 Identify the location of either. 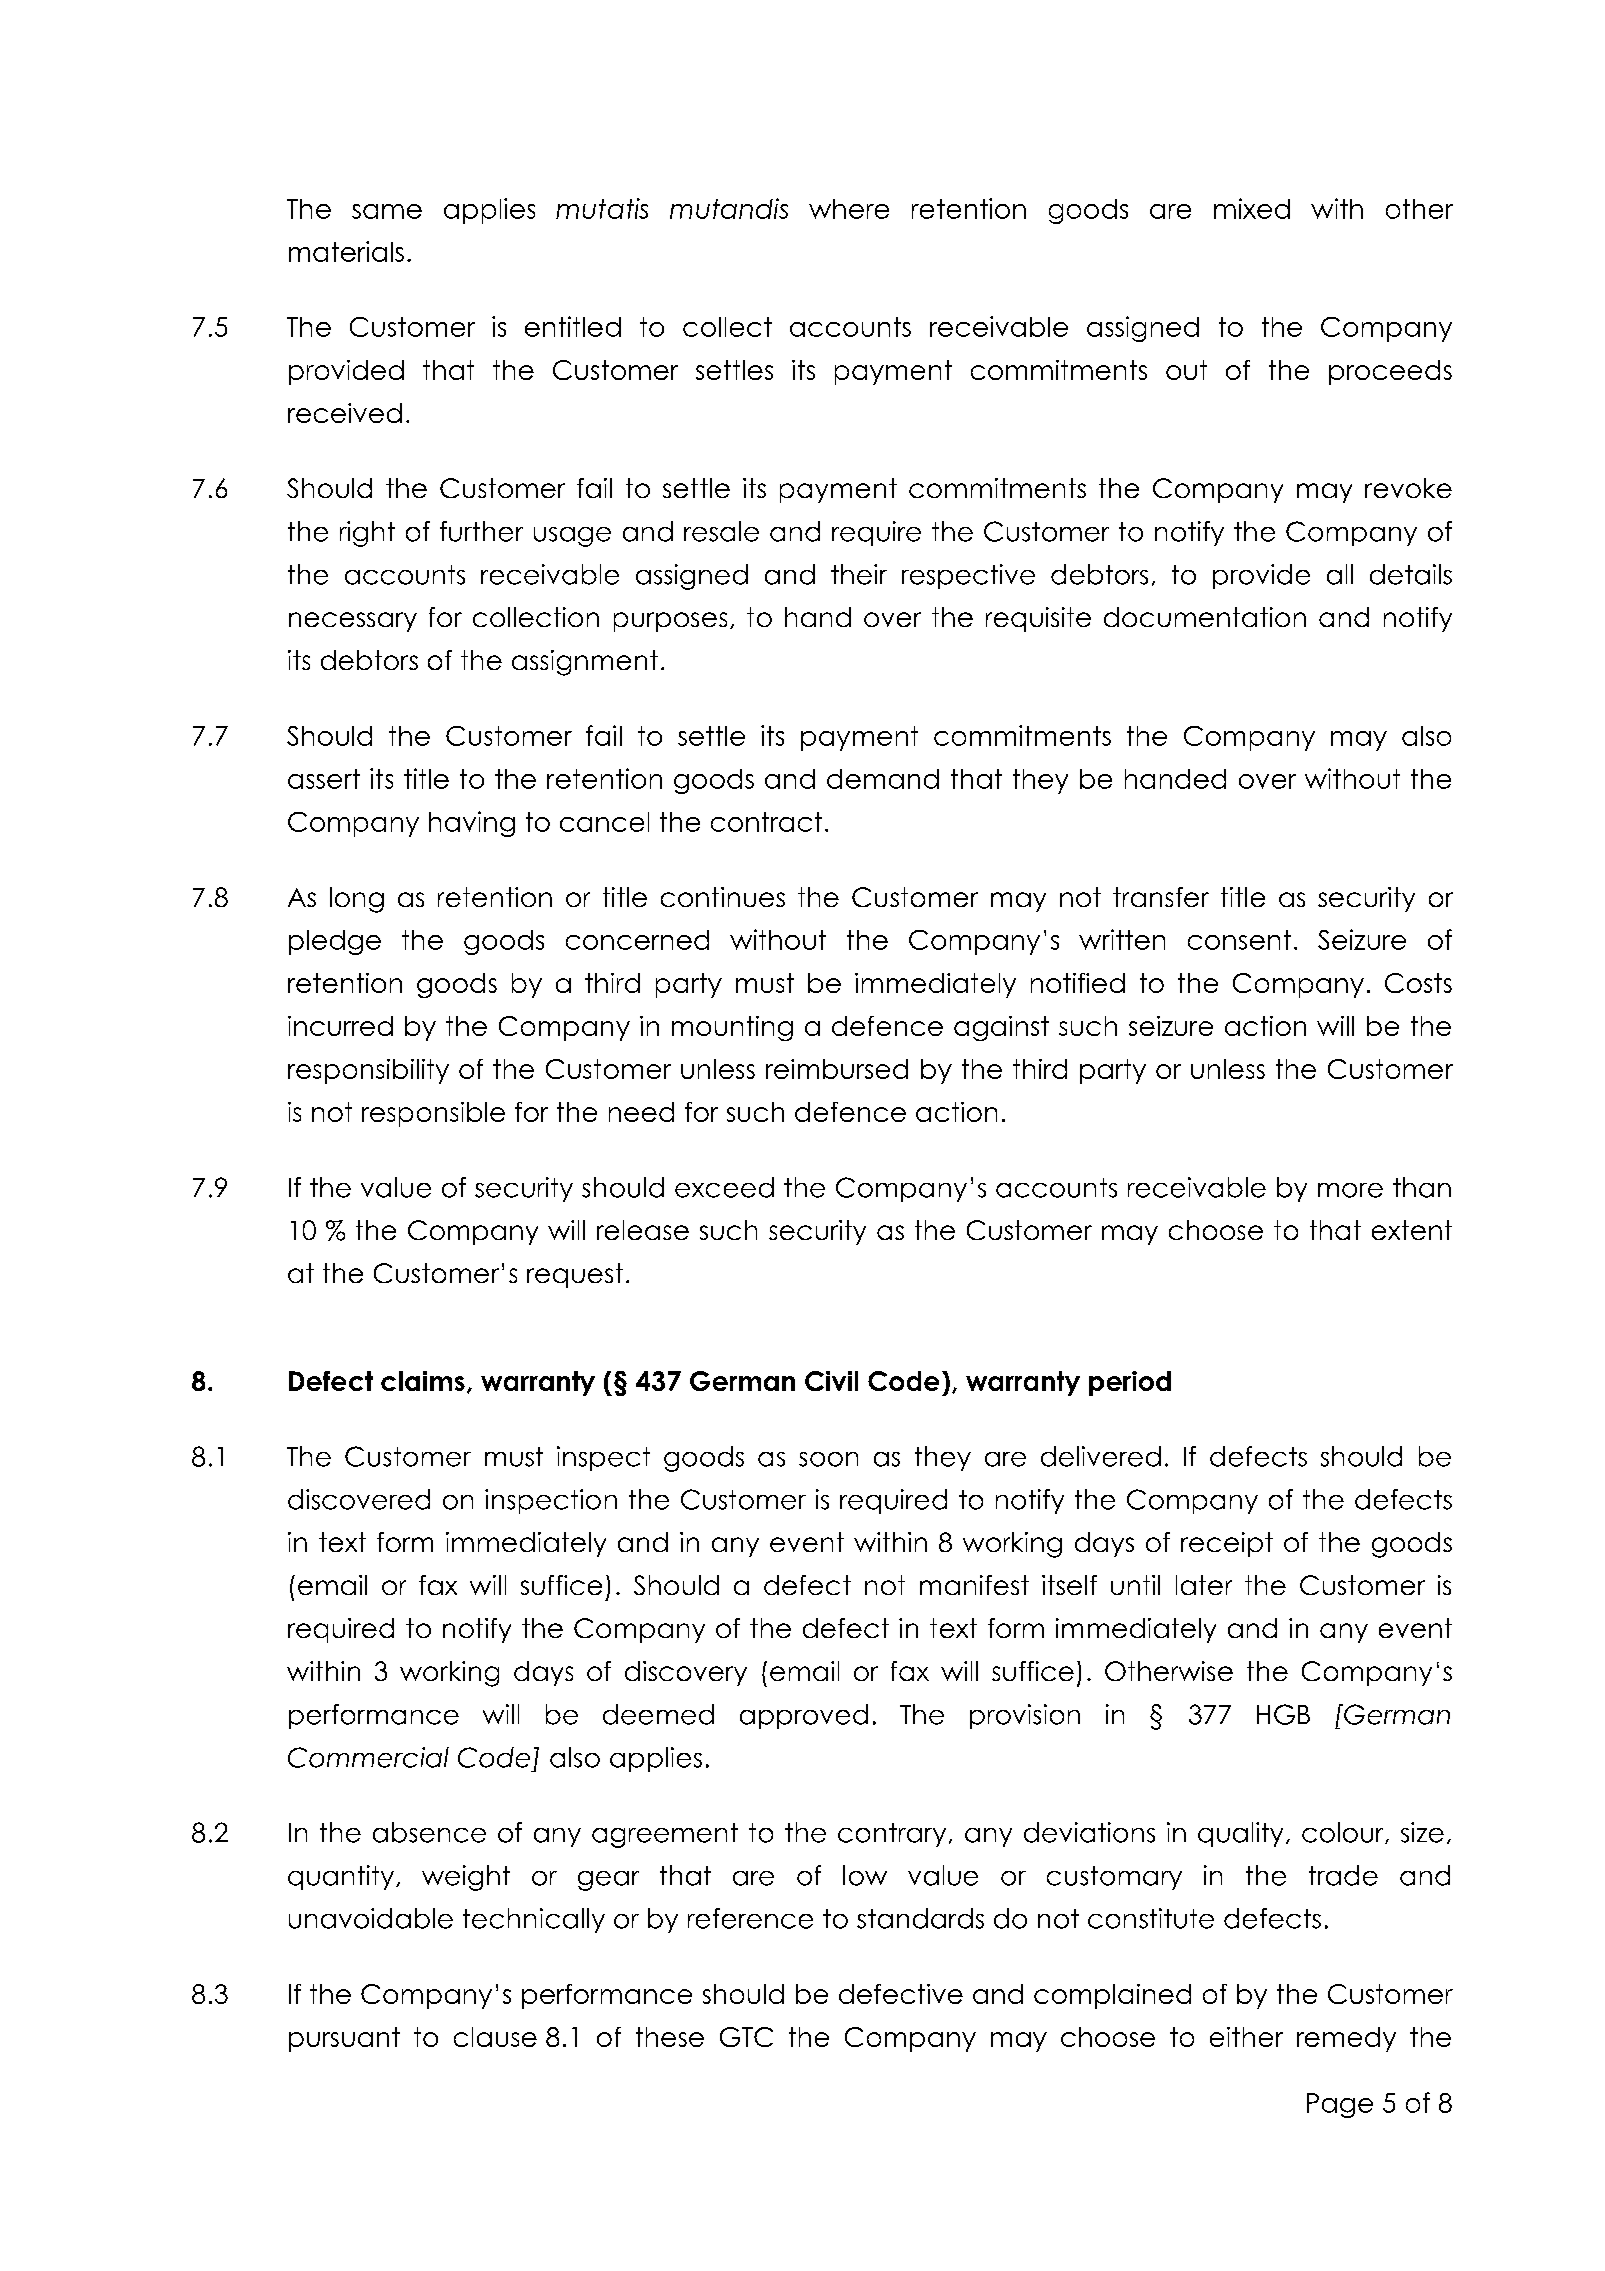
(1246, 2037).
